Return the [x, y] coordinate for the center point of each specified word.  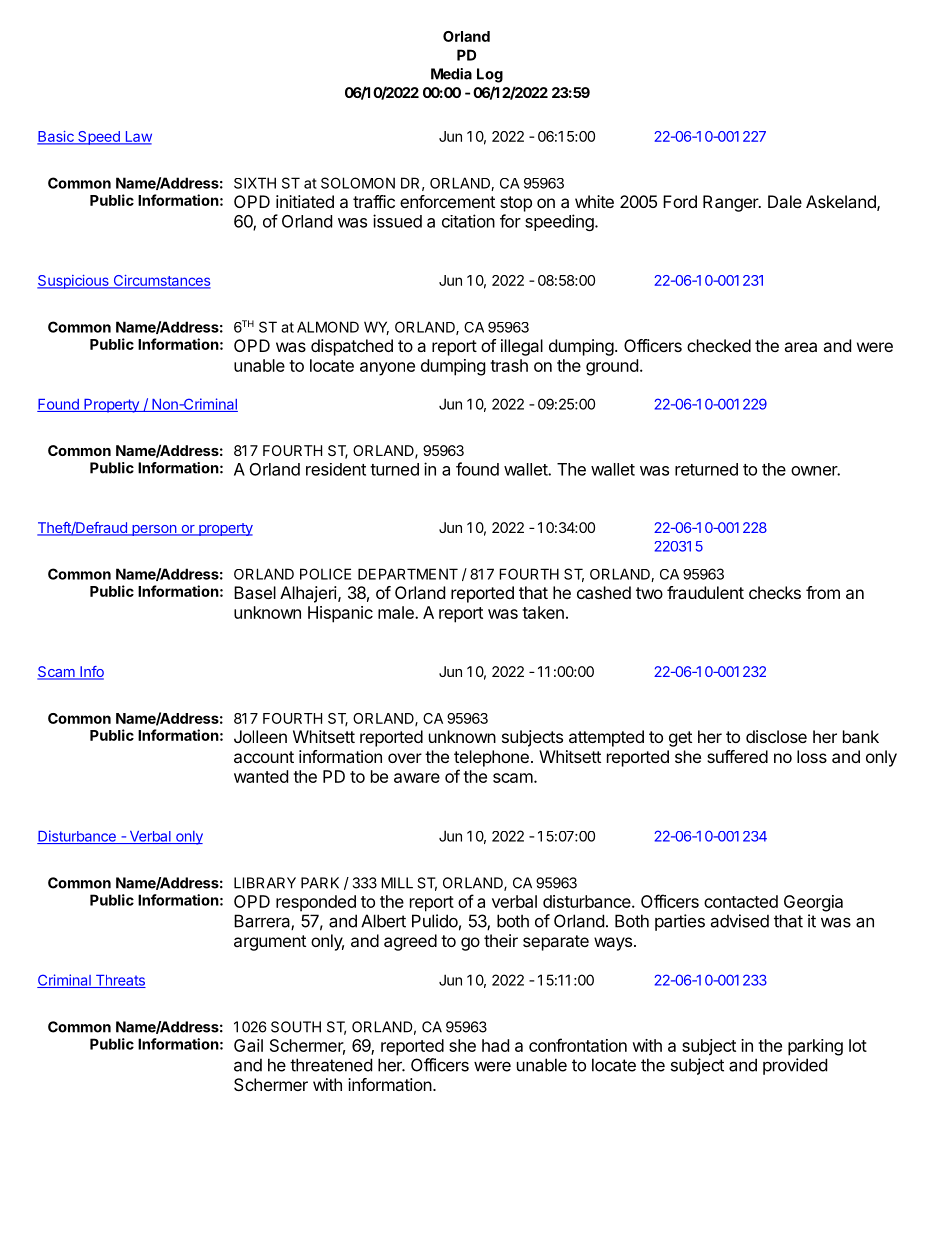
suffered [737, 756]
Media [451, 74]
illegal [522, 347]
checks [775, 592]
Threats [119, 981]
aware [417, 778]
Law [137, 138]
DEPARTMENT [408, 574]
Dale [785, 201]
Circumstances [161, 282]
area [800, 347]
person [154, 530]
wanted [261, 776]
